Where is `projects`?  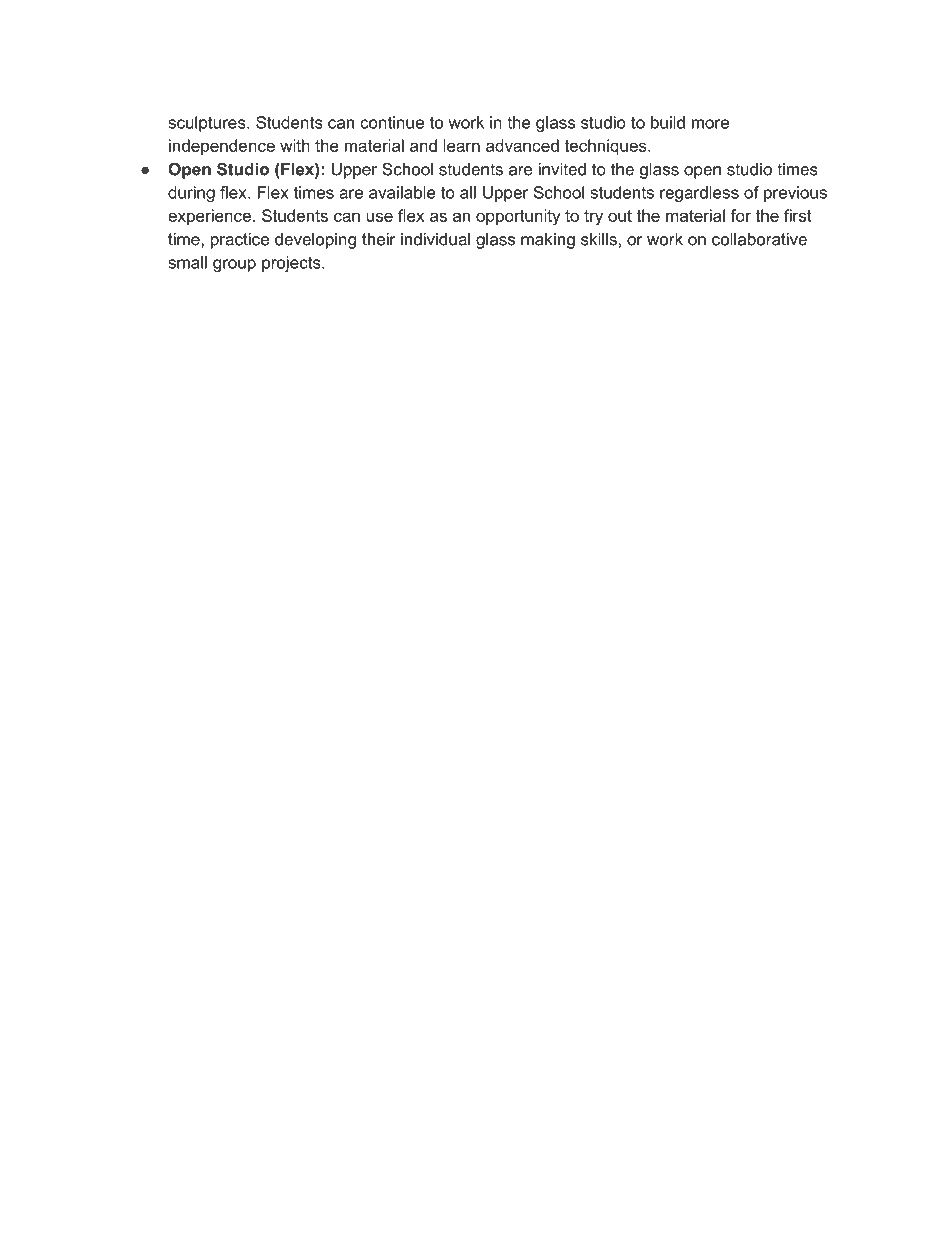
projects is located at coordinates (292, 264).
